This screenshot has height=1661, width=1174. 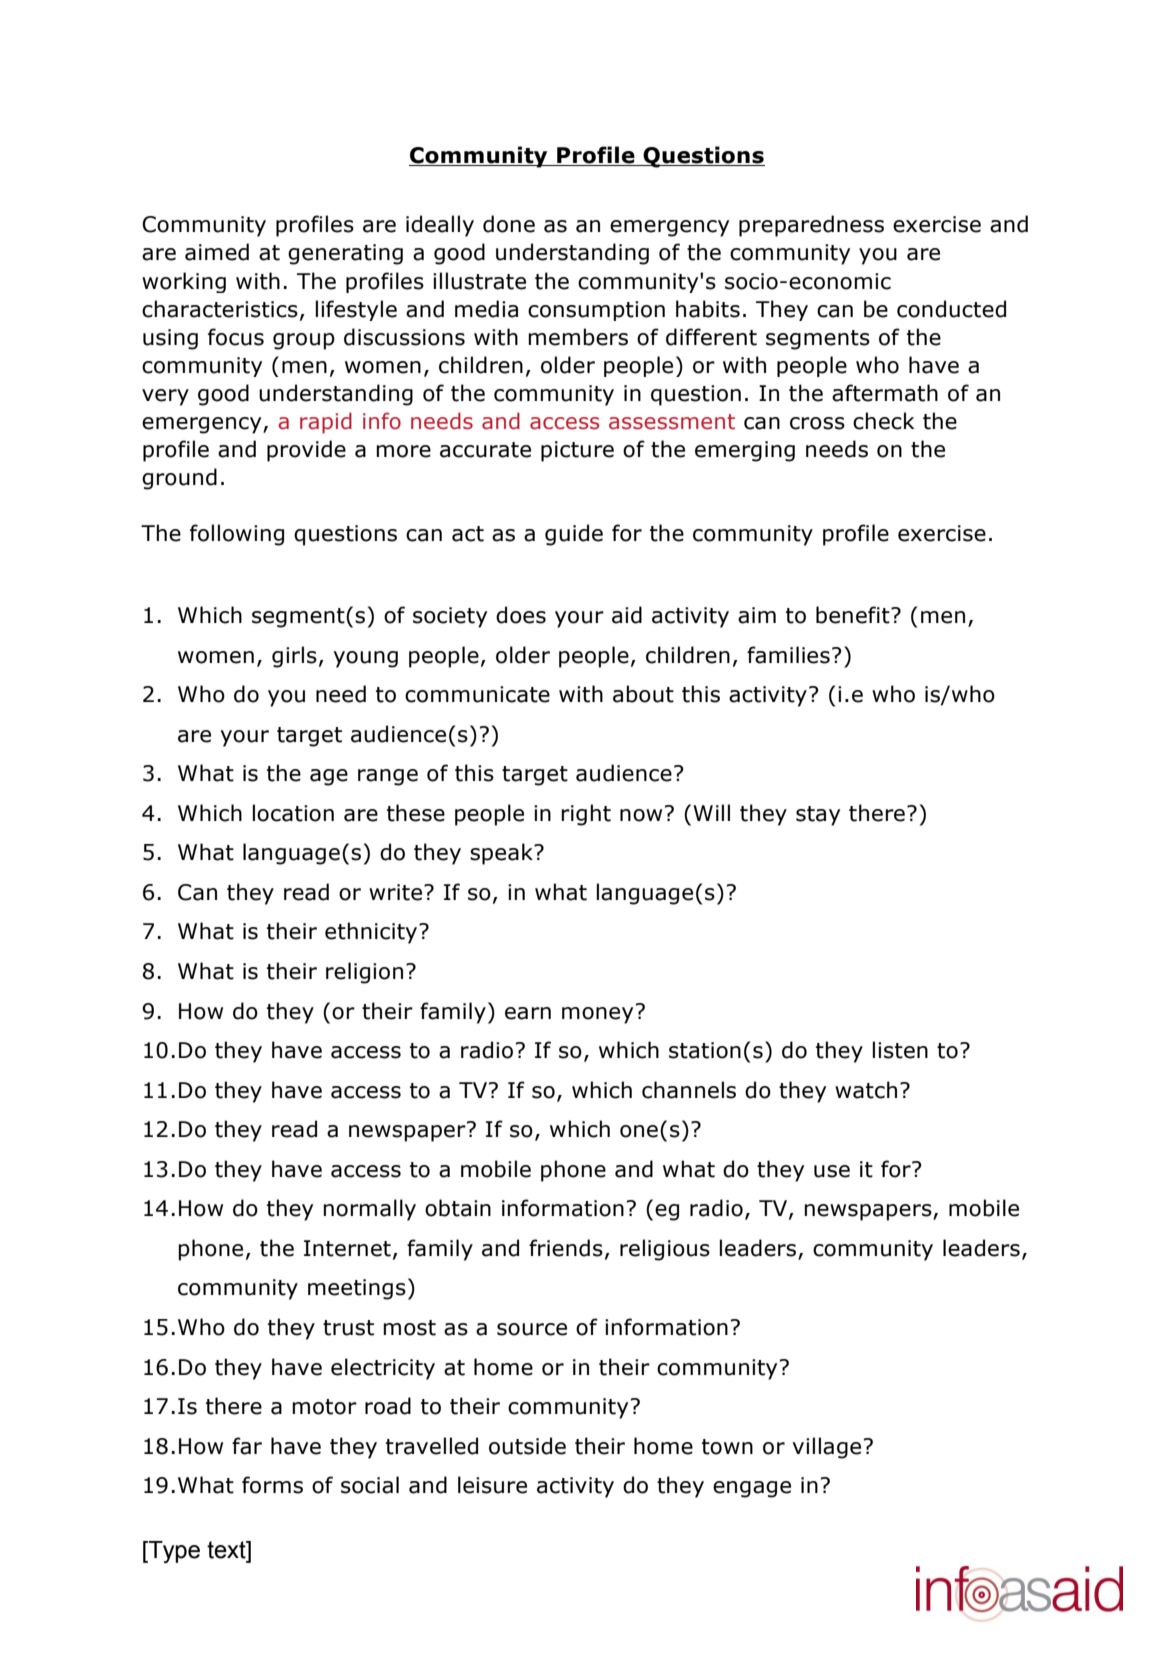 What do you see at coordinates (272, 1485) in the screenshot?
I see `forms` at bounding box center [272, 1485].
